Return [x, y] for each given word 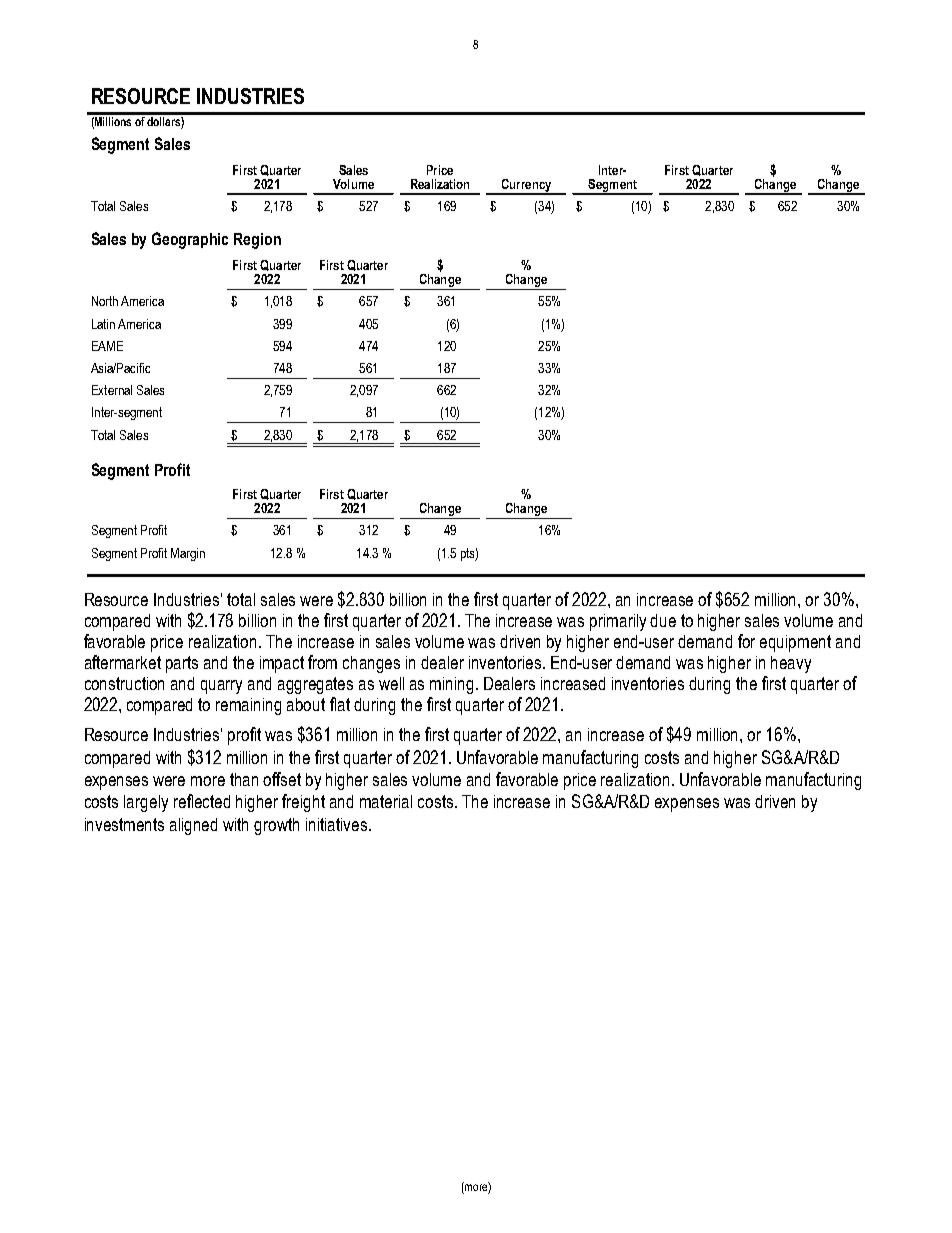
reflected [202, 801]
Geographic [190, 240]
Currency [526, 186]
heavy [791, 664]
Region [257, 241]
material [386, 801]
